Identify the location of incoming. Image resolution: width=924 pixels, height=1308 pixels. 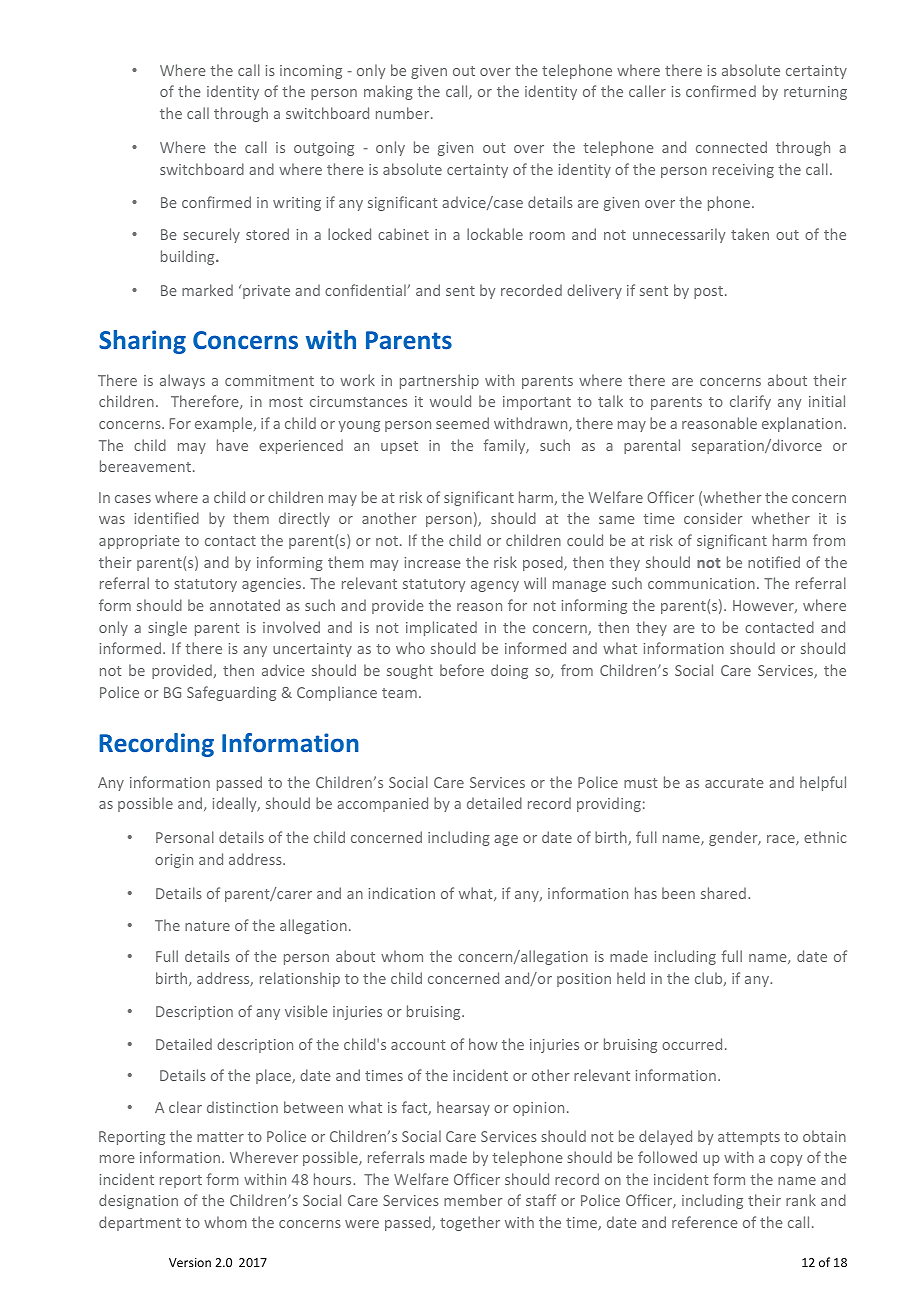
(311, 72).
